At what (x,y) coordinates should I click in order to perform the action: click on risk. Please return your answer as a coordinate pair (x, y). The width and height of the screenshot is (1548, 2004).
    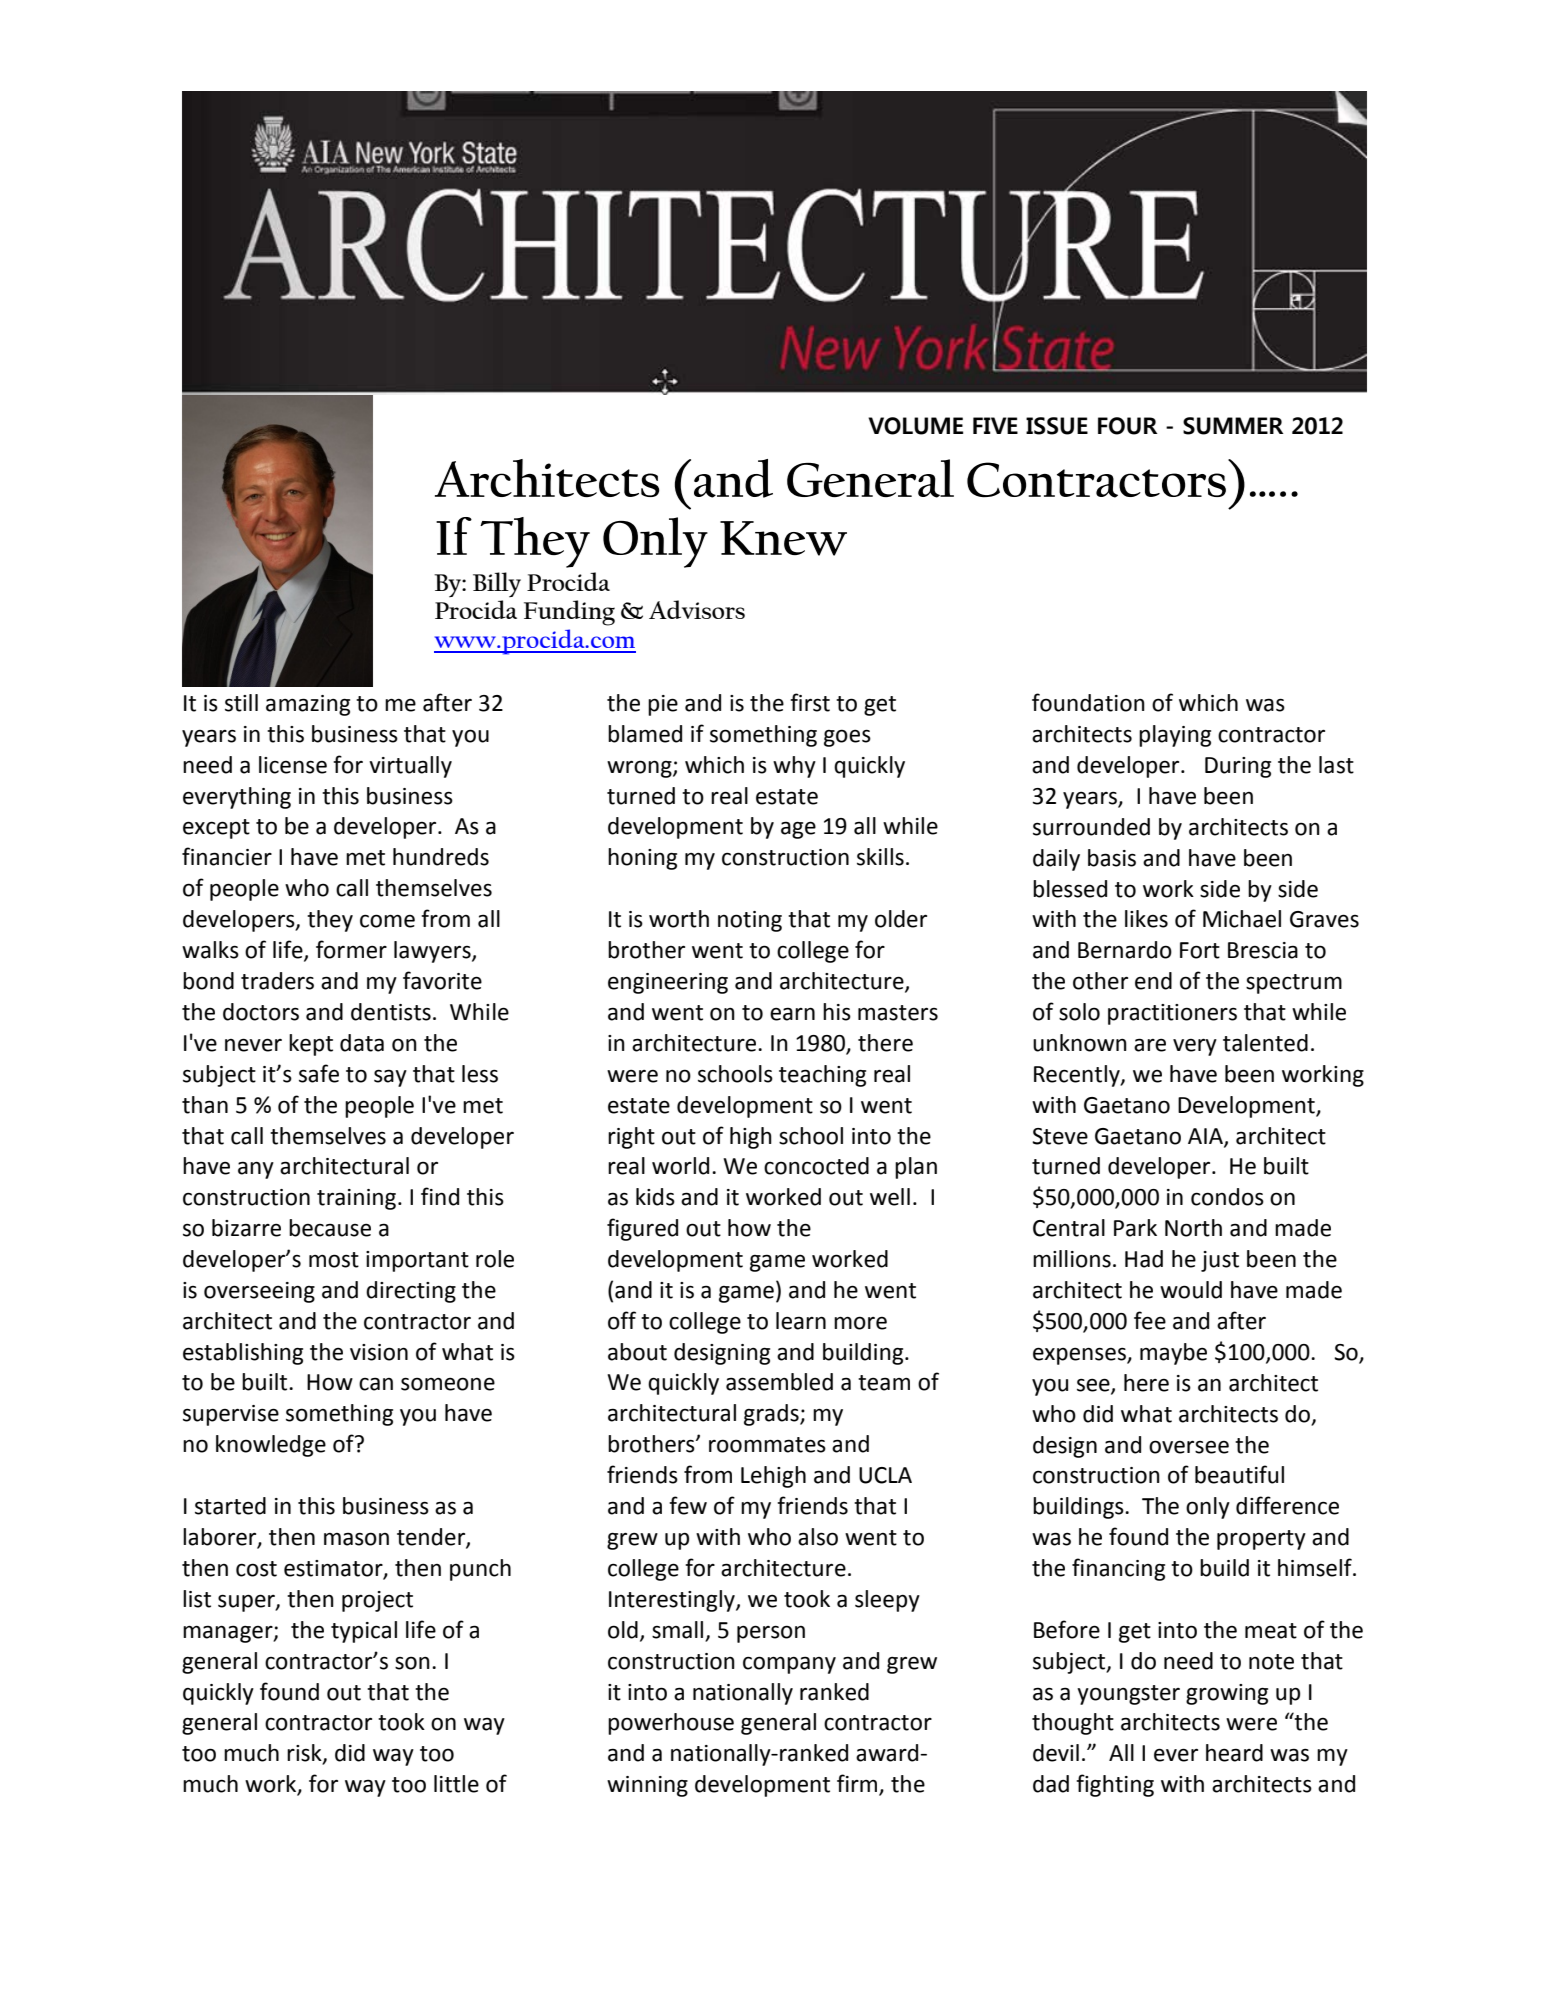
    Looking at the image, I should click on (305, 1754).
